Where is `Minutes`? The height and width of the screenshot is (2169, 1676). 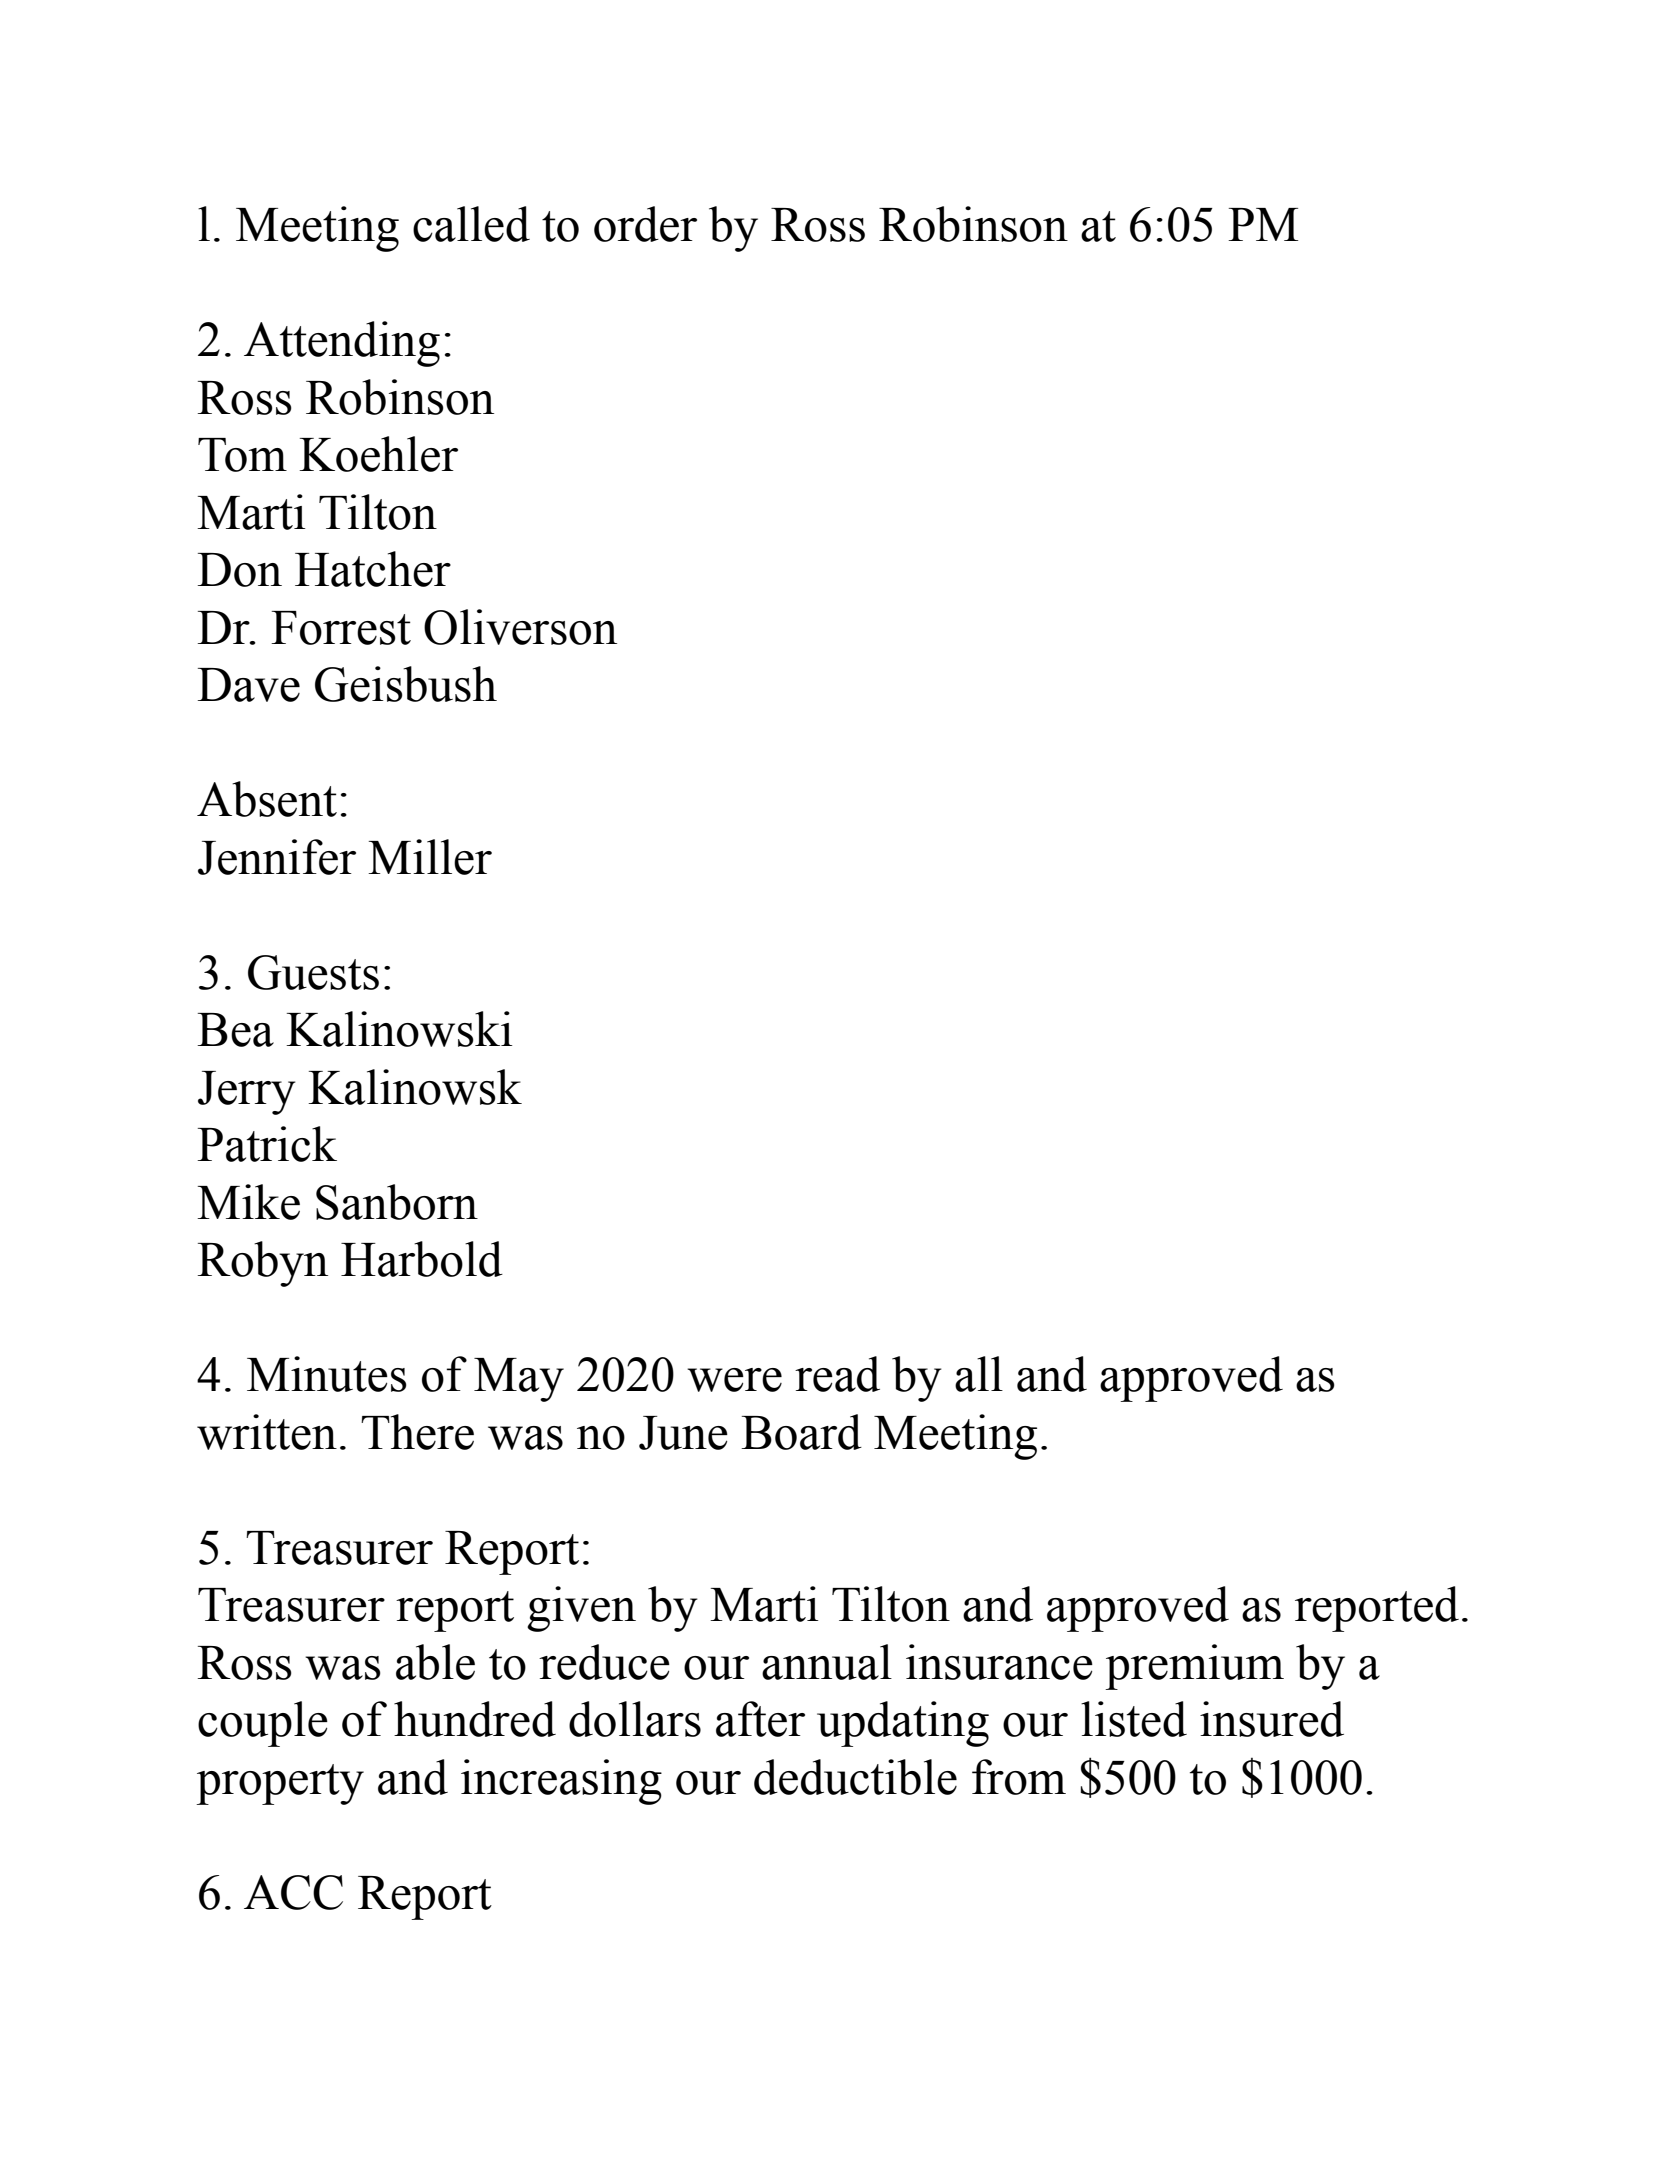
Minutes is located at coordinates (327, 1374).
